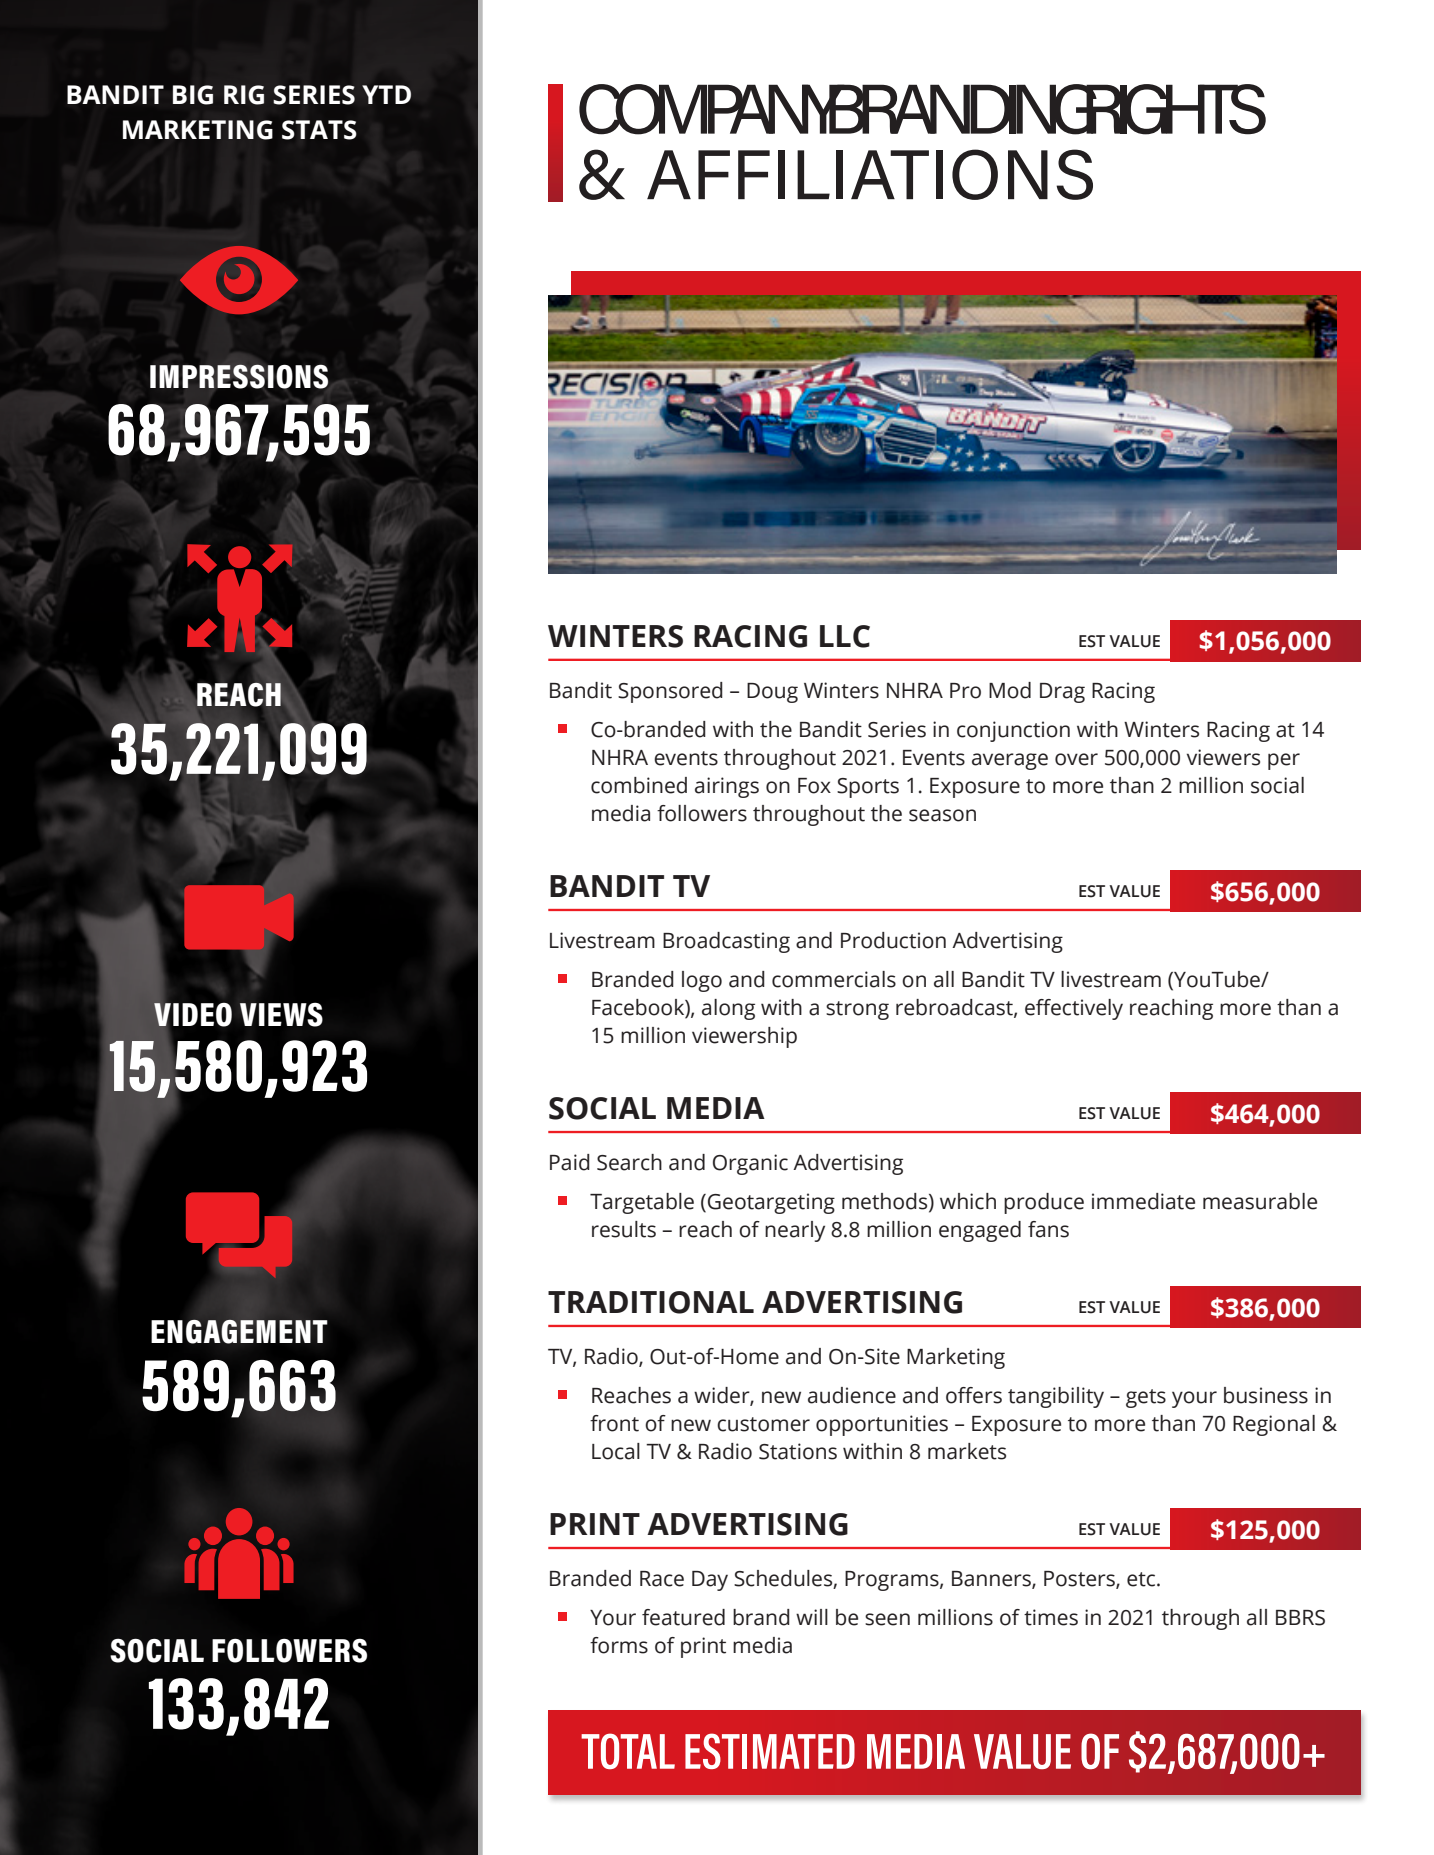 The height and width of the image is (1855, 1434). What do you see at coordinates (1074, 1009) in the image?
I see `effectively` at bounding box center [1074, 1009].
